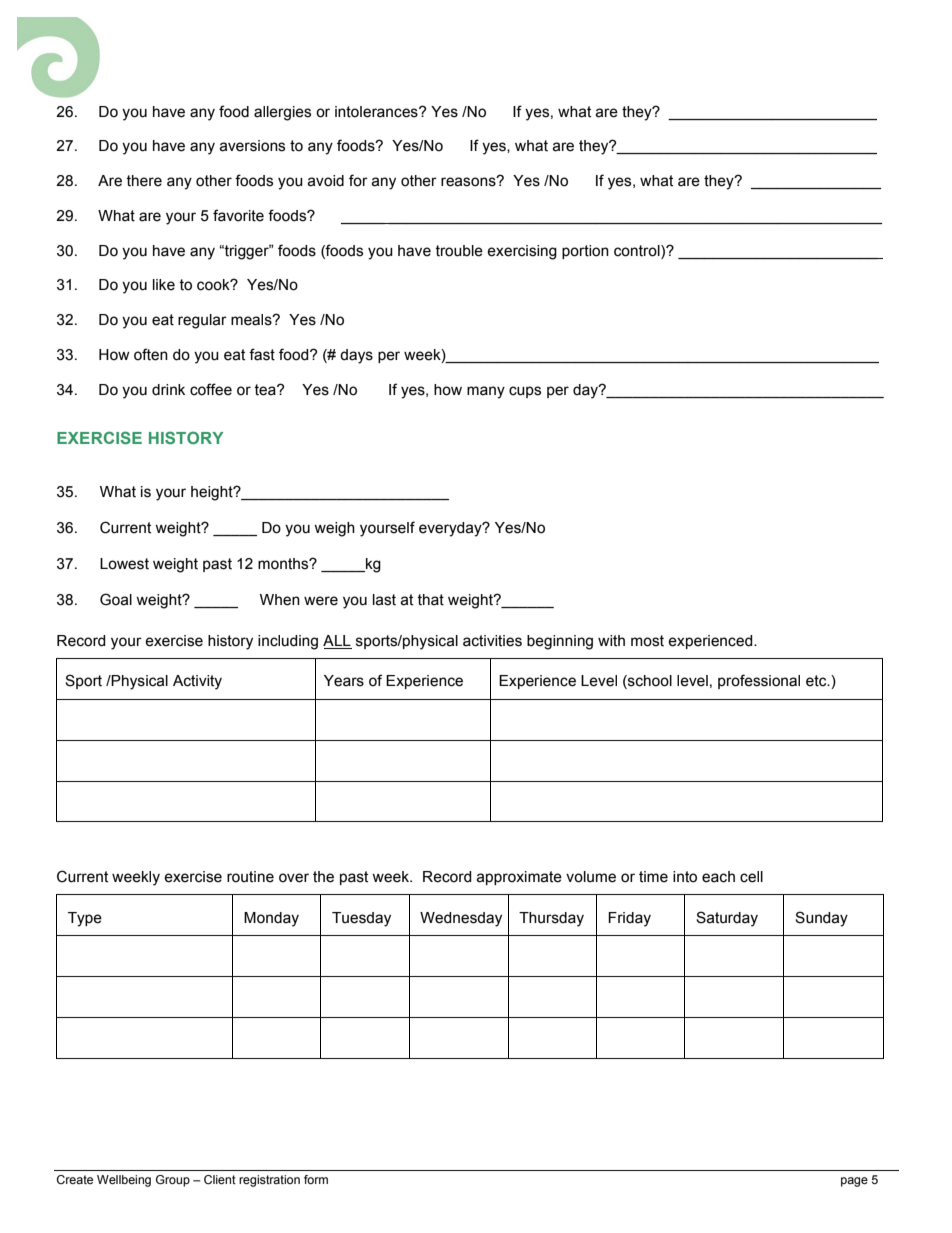 The width and height of the screenshot is (952, 1233). What do you see at coordinates (638, 251) in the screenshot?
I see `control` at bounding box center [638, 251].
